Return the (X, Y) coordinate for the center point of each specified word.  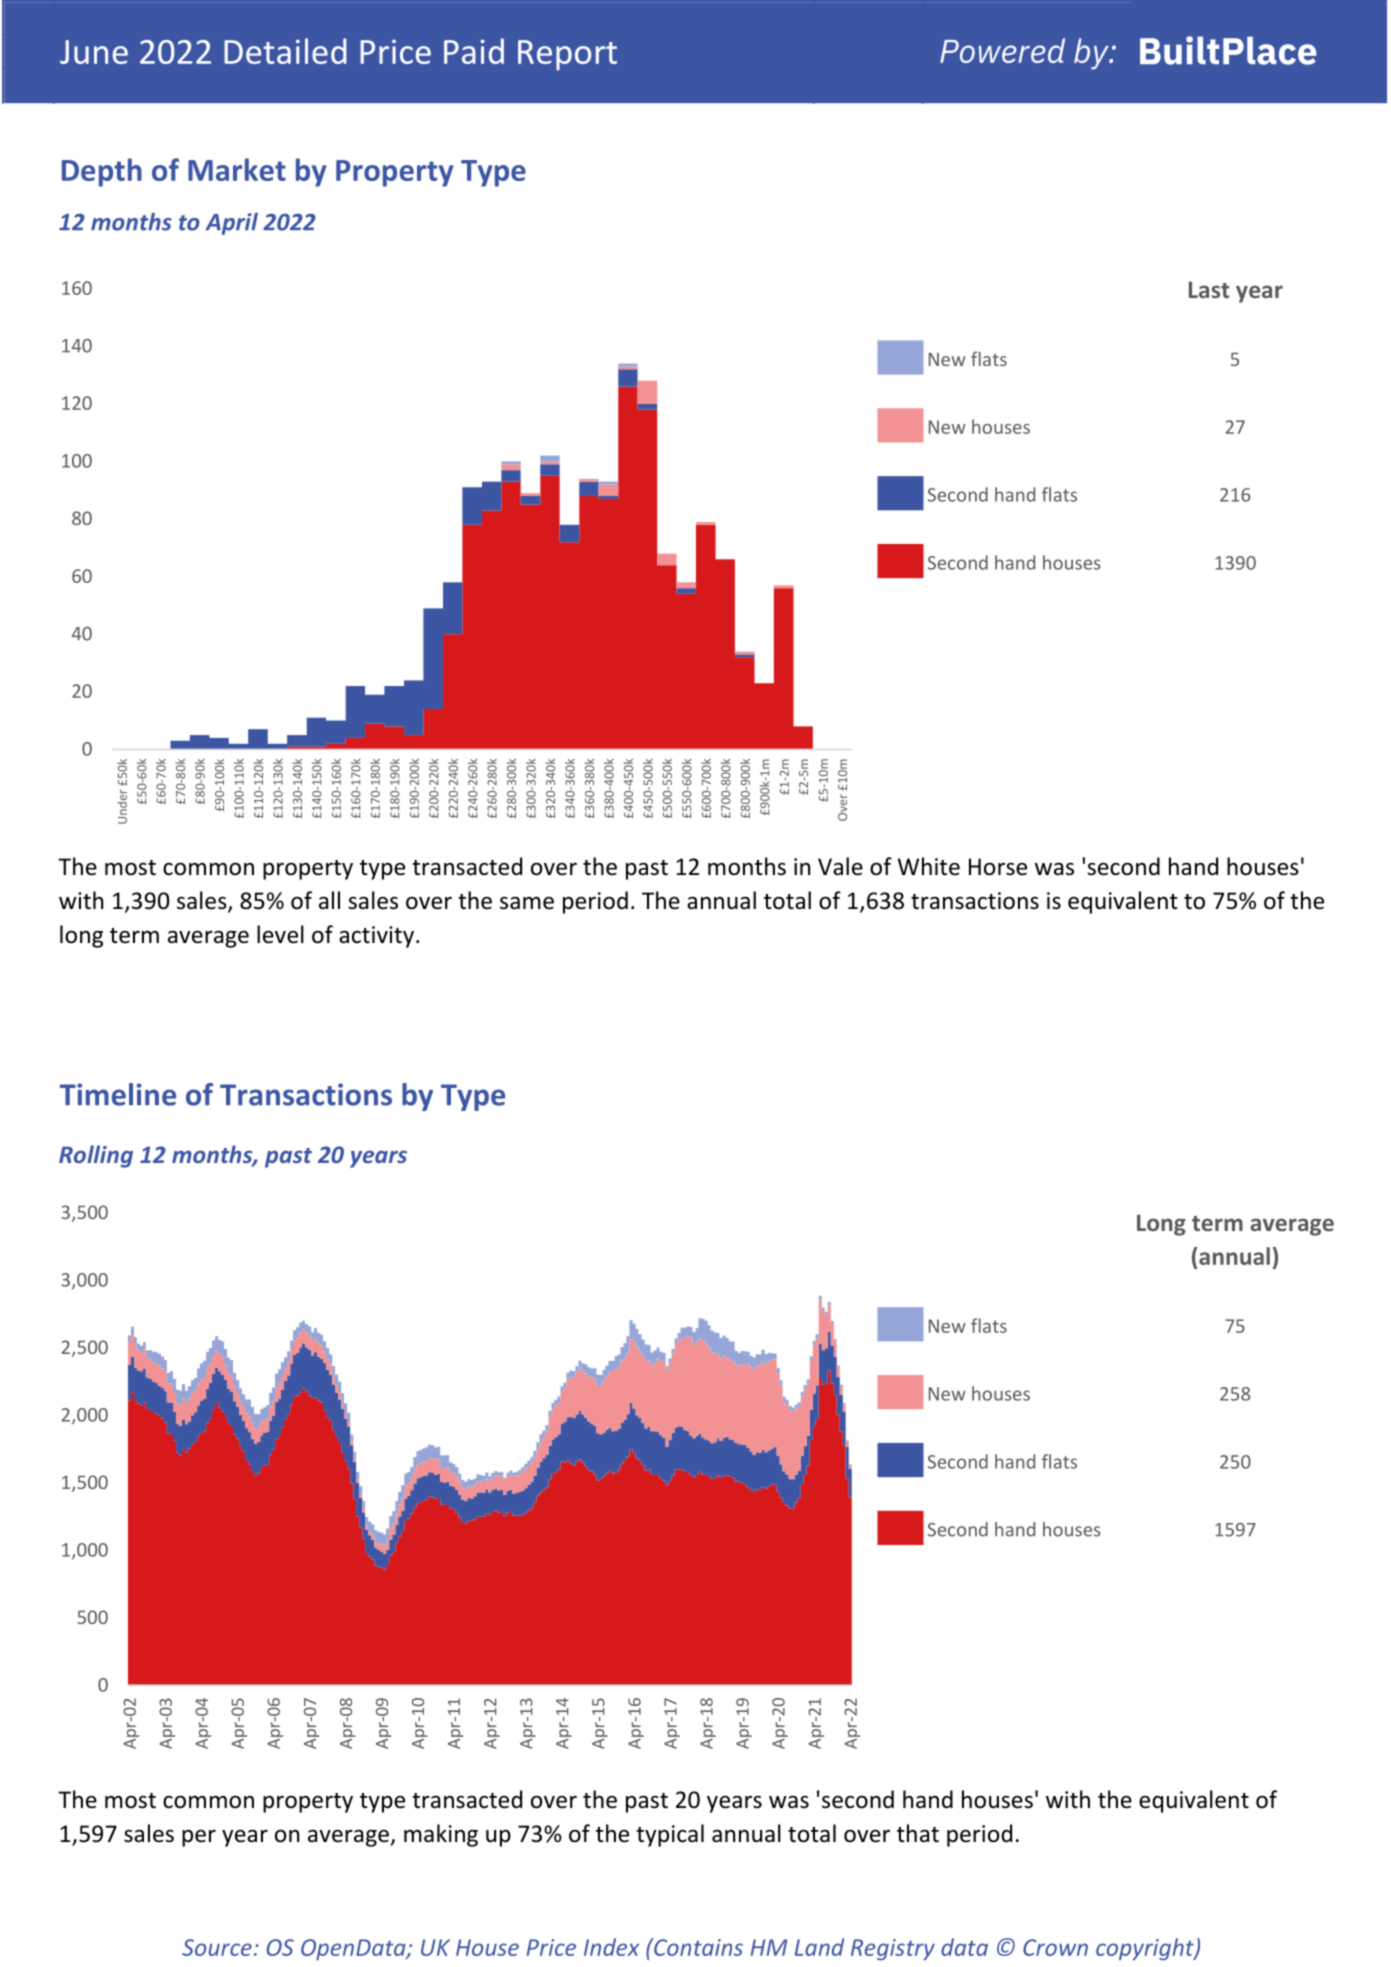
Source (217, 1947)
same (527, 903)
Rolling (96, 1156)
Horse (998, 867)
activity (376, 937)
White (929, 866)
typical (670, 1835)
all (329, 900)
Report (567, 55)
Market (237, 169)
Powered (1002, 50)
